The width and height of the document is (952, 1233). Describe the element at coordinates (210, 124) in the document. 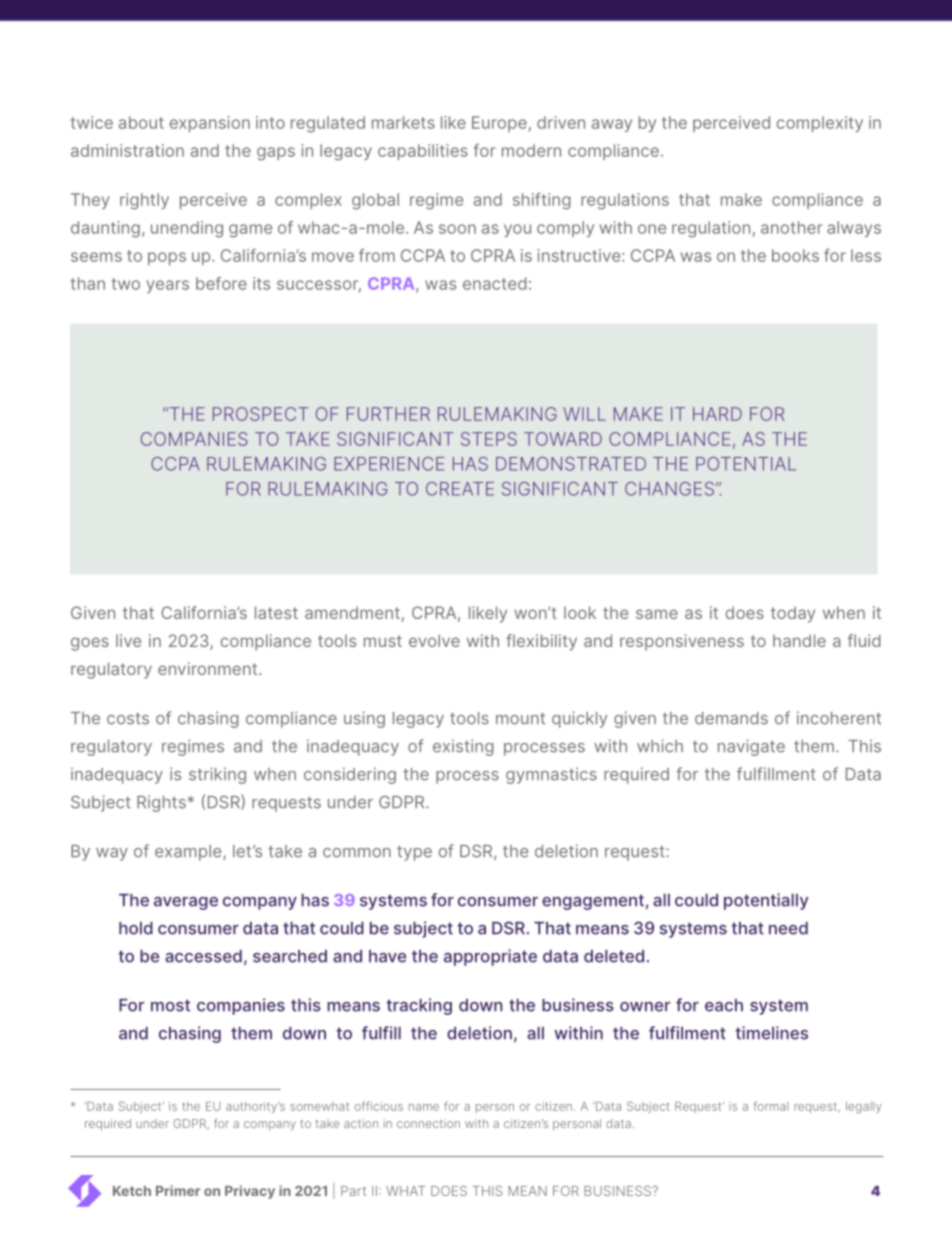

I see `expansion` at that location.
